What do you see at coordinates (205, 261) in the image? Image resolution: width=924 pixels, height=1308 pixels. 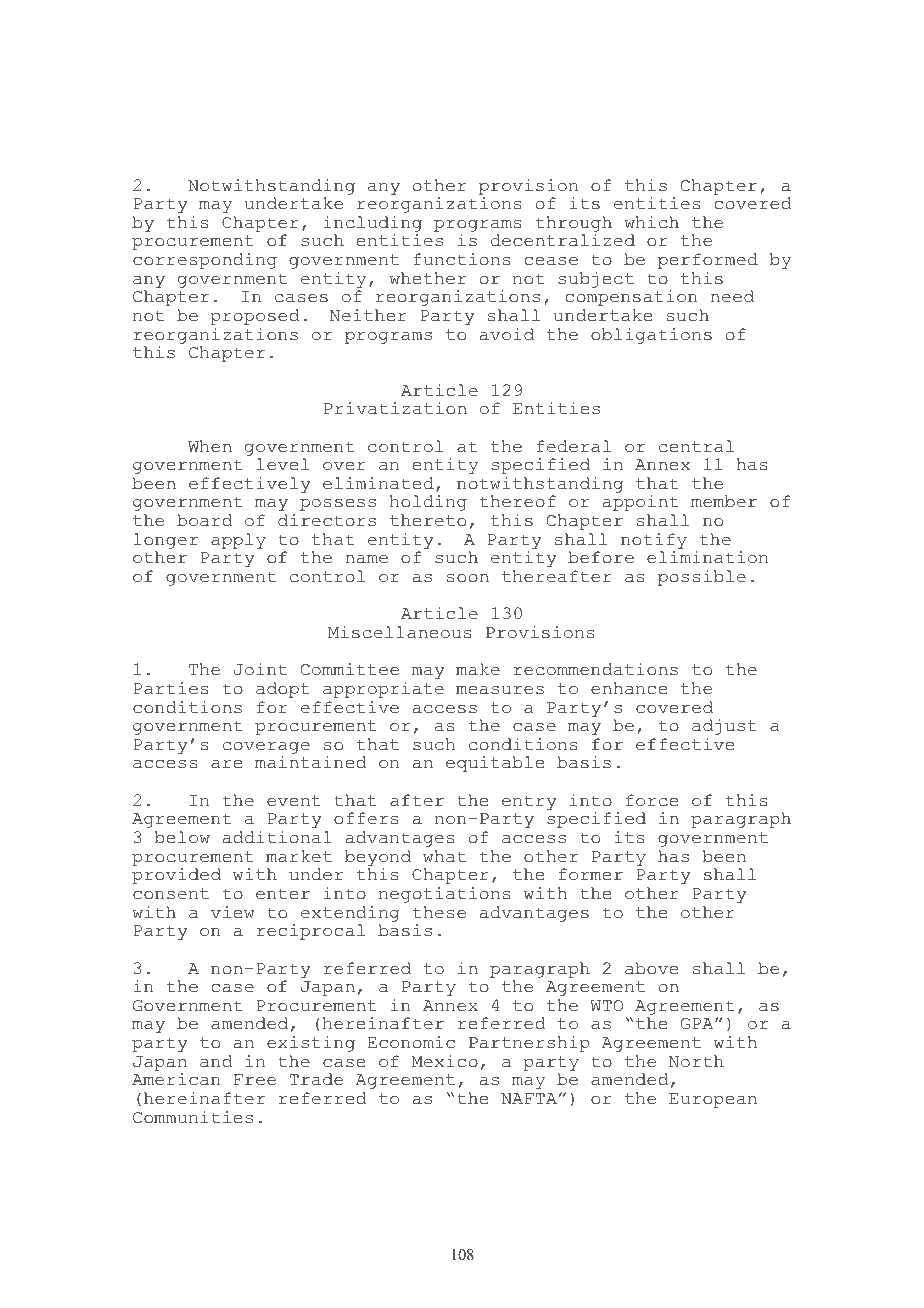 I see `corresponding` at bounding box center [205, 261].
